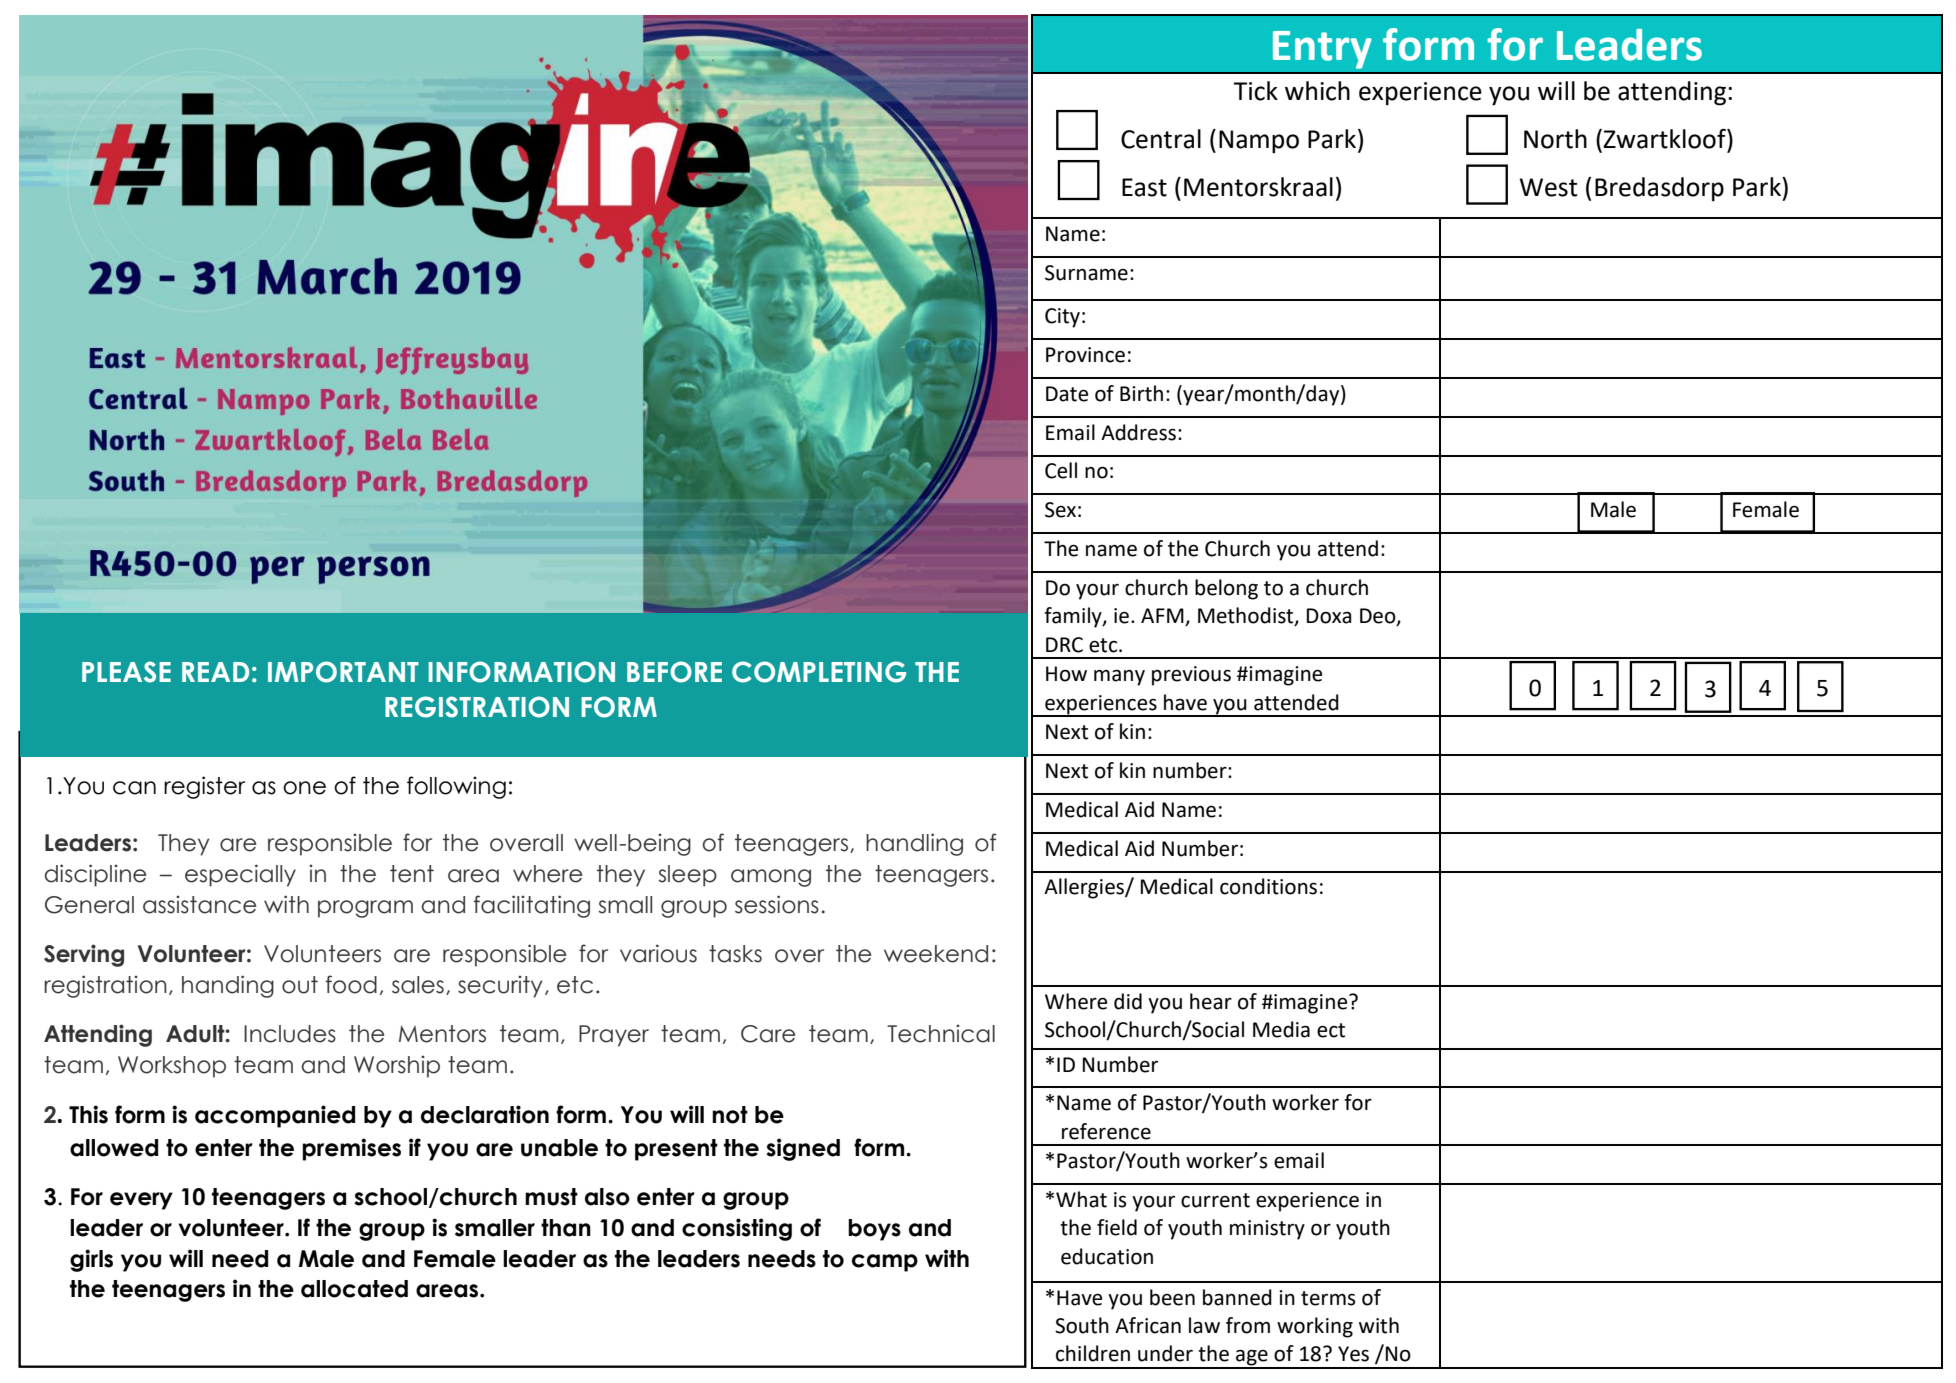 This image has width=1956, height=1383. What do you see at coordinates (819, 672) in the image?
I see `COMPLETING` at bounding box center [819, 672].
